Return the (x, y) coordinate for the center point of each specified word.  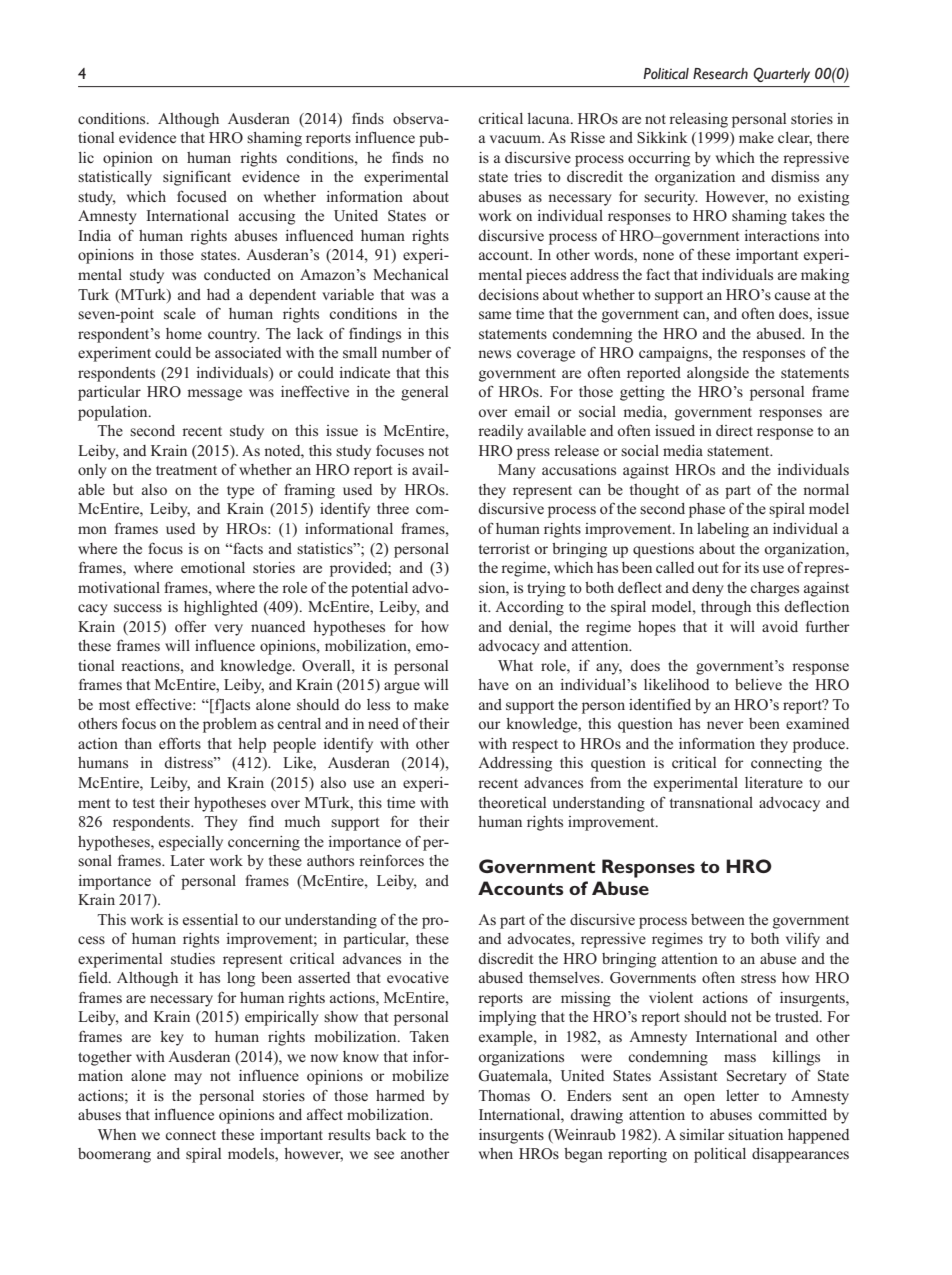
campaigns (674, 354)
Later (187, 860)
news (494, 354)
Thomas (504, 1095)
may (188, 1079)
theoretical (512, 802)
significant (197, 178)
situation (755, 1134)
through (726, 608)
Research (720, 73)
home (184, 333)
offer (191, 626)
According (529, 608)
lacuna (550, 118)
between (718, 919)
